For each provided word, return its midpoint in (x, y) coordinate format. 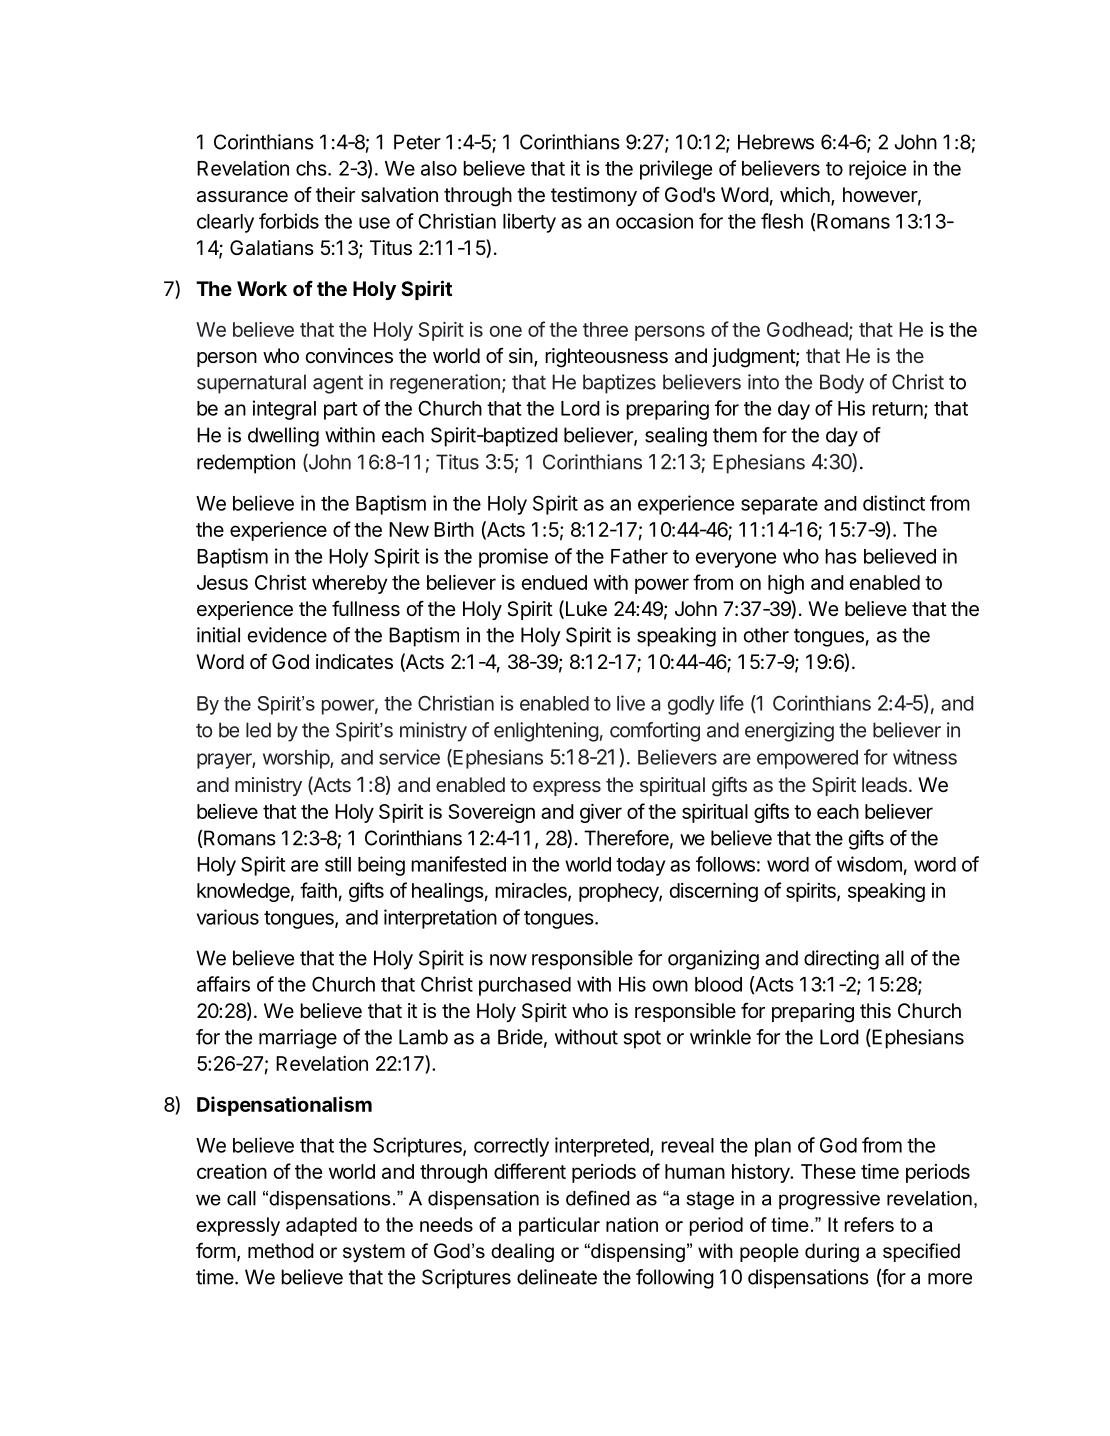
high (786, 584)
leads (884, 784)
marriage (298, 1039)
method (281, 1250)
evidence (287, 635)
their (335, 194)
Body (842, 384)
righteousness (606, 358)
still (338, 864)
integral (284, 410)
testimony (594, 196)
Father (639, 556)
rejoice (877, 170)
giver (601, 813)
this (875, 1011)
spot (642, 1039)
